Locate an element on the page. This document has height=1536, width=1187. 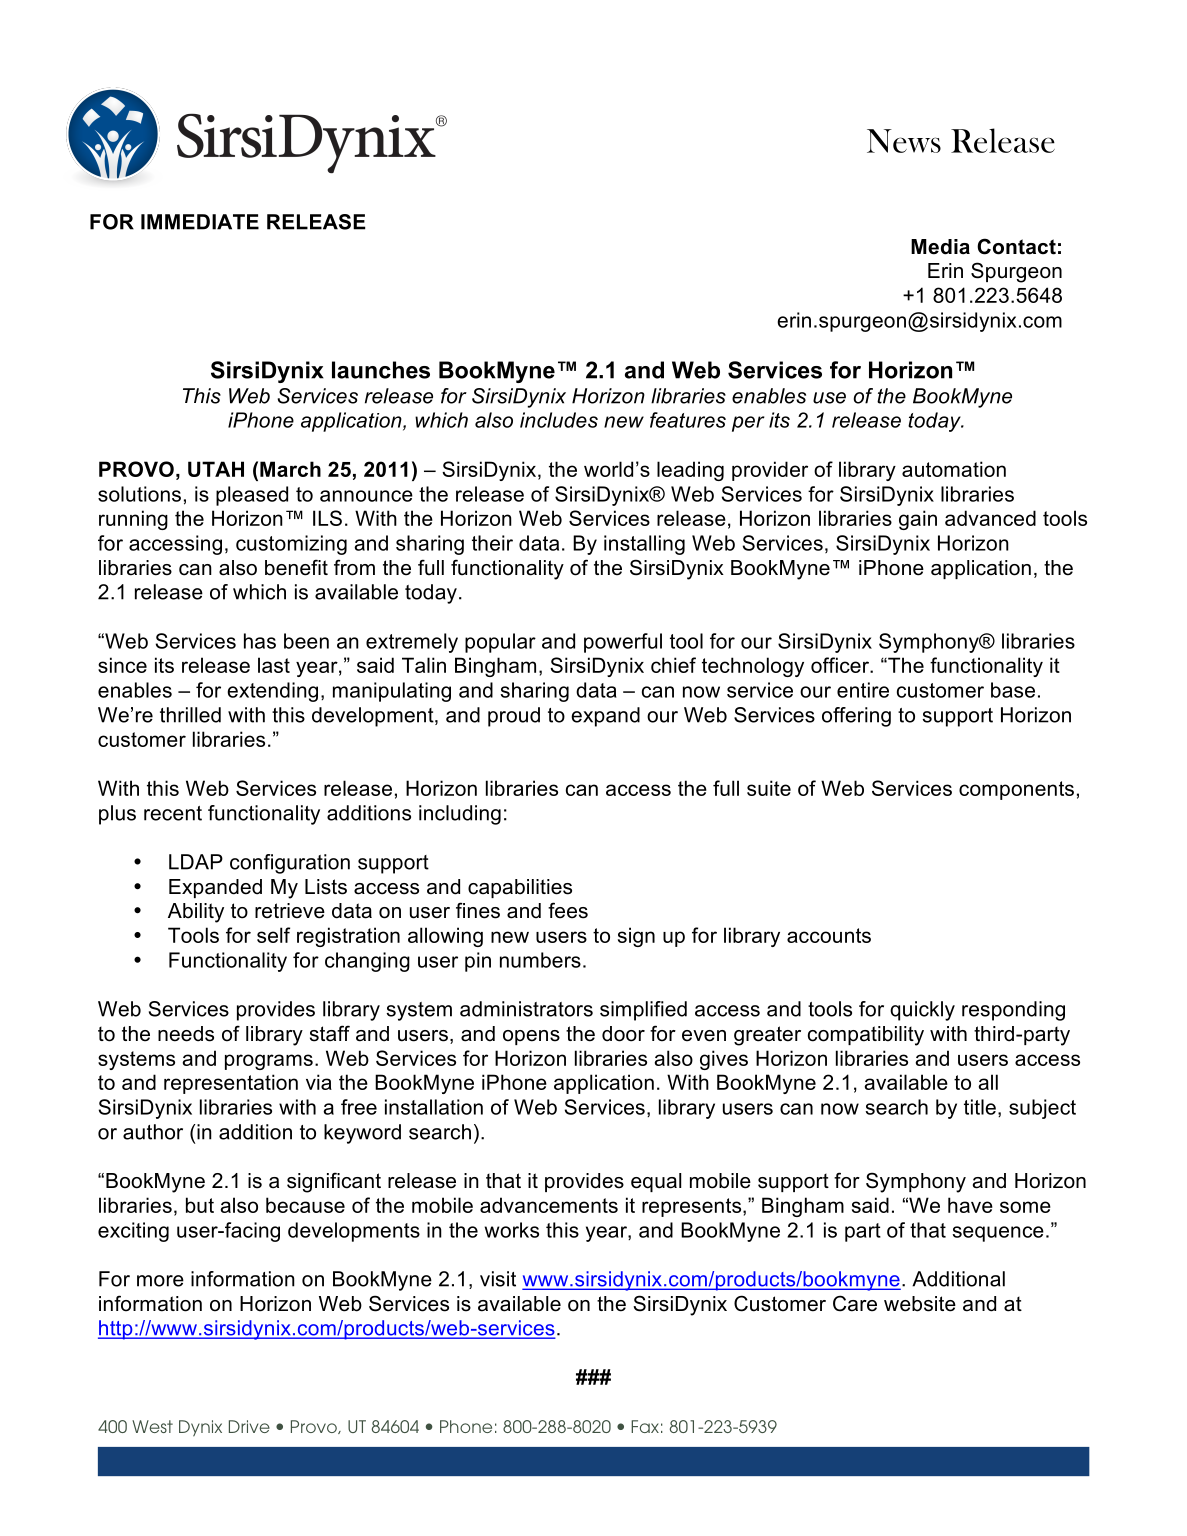
components is located at coordinates (1016, 790).
